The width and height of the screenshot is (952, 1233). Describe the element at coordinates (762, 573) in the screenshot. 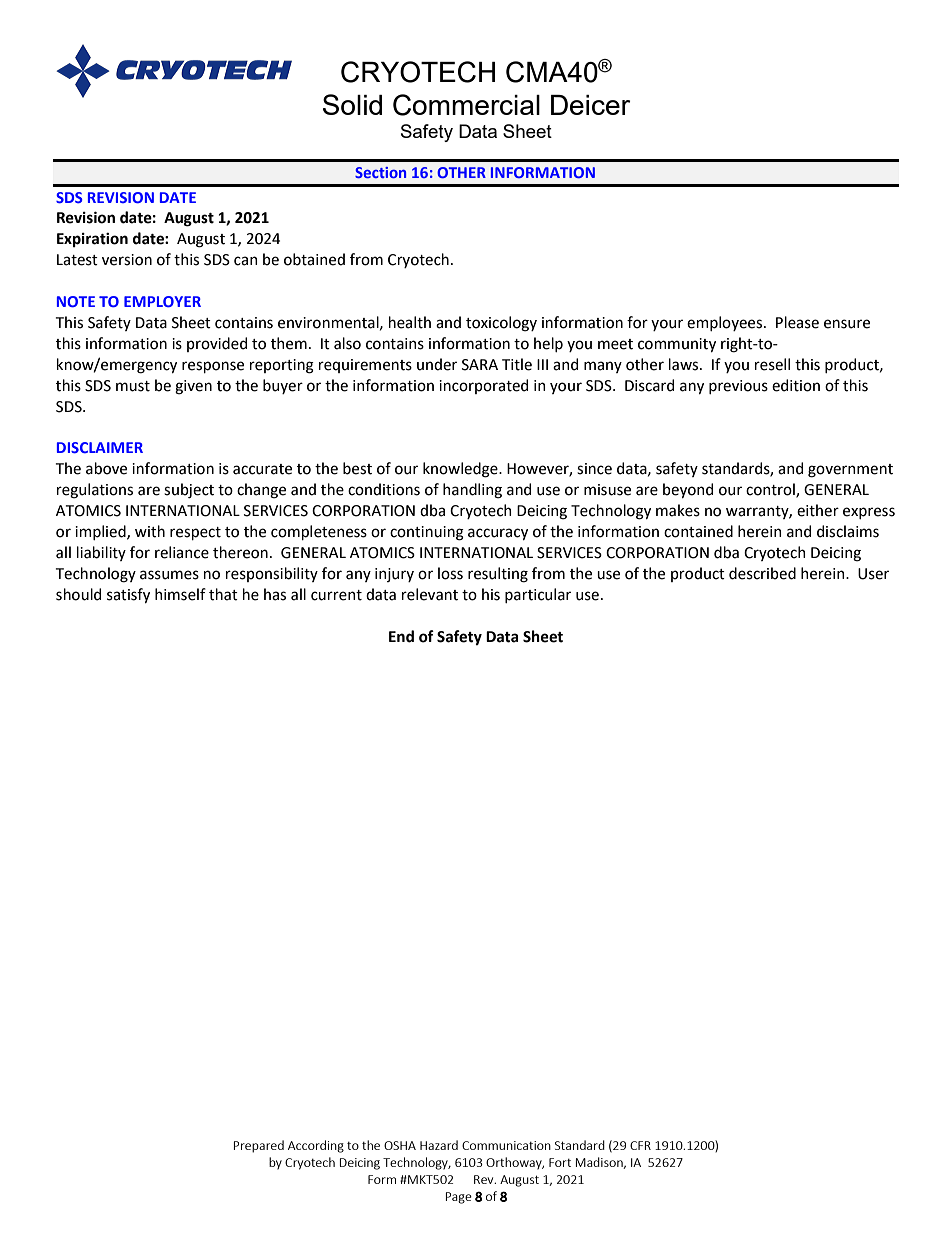

I see `described` at that location.
